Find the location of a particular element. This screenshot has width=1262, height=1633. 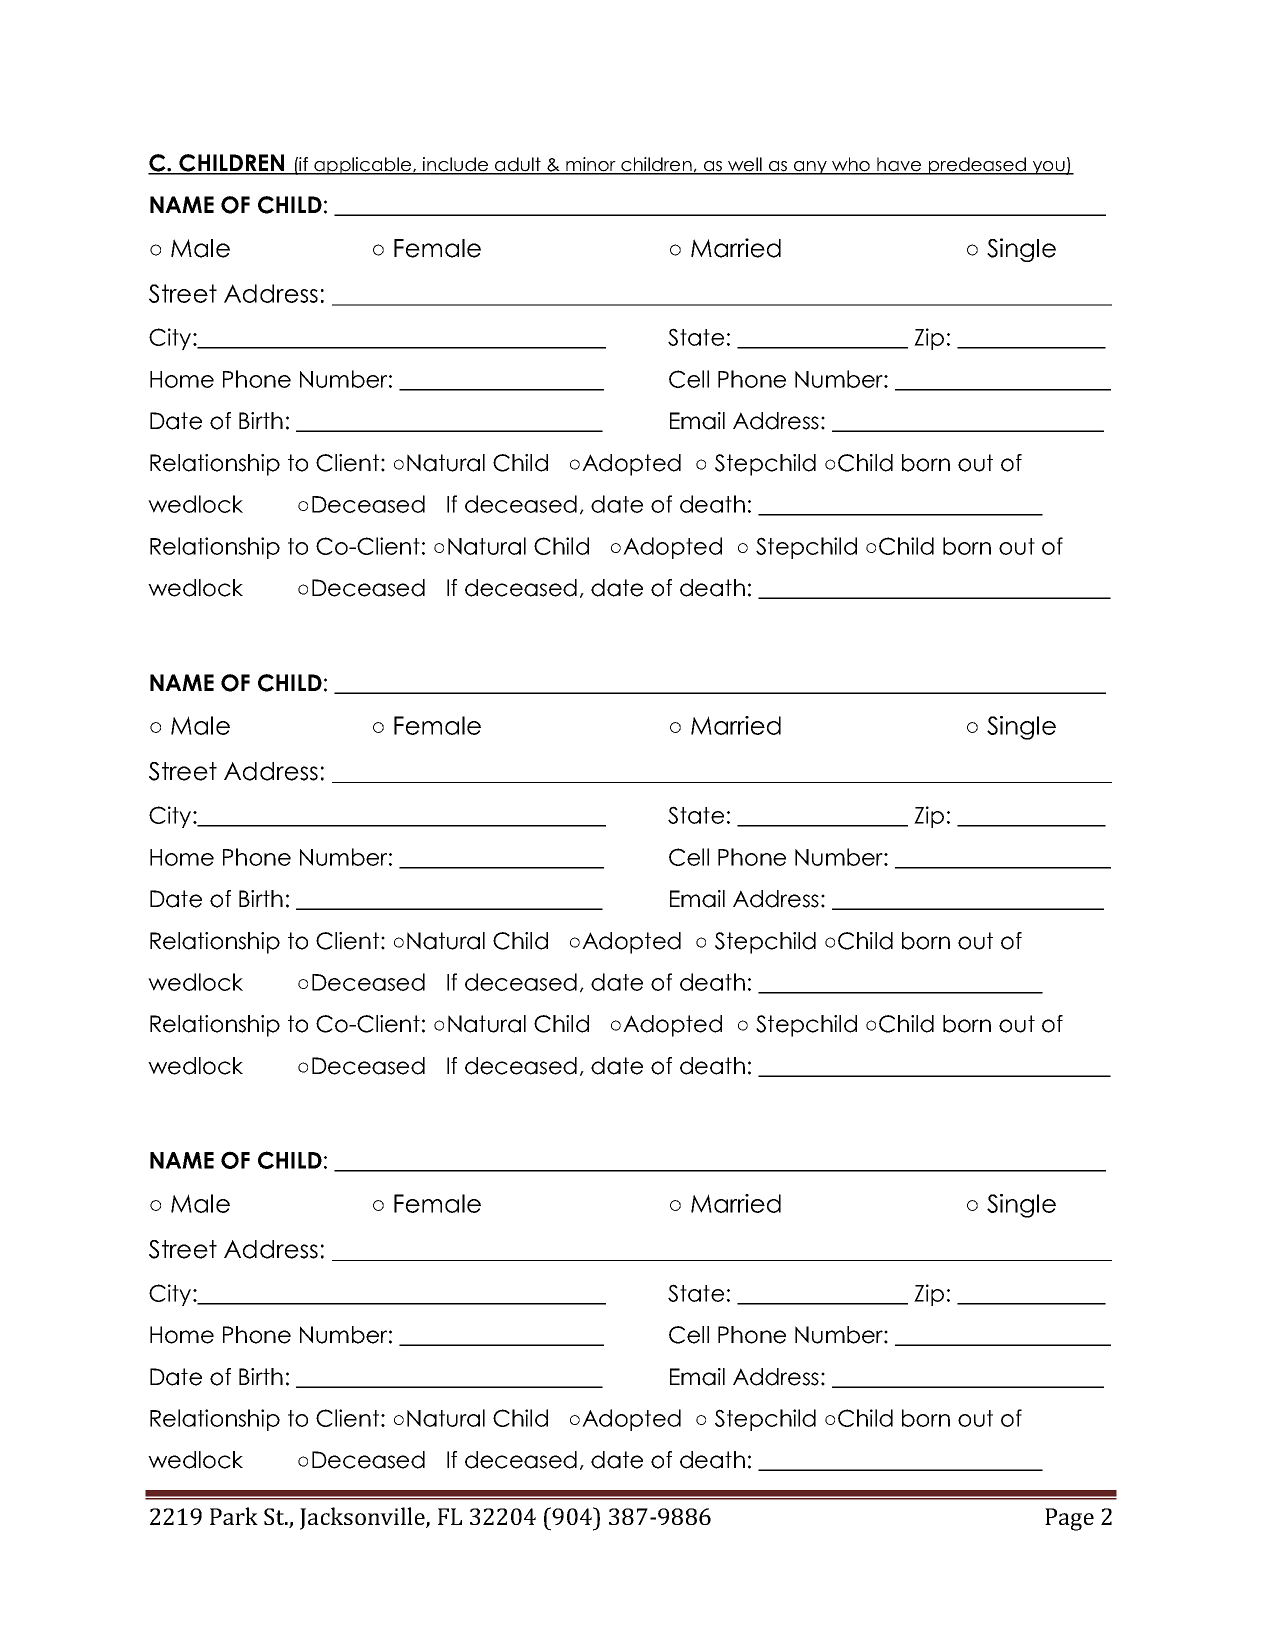

have is located at coordinates (899, 165).
